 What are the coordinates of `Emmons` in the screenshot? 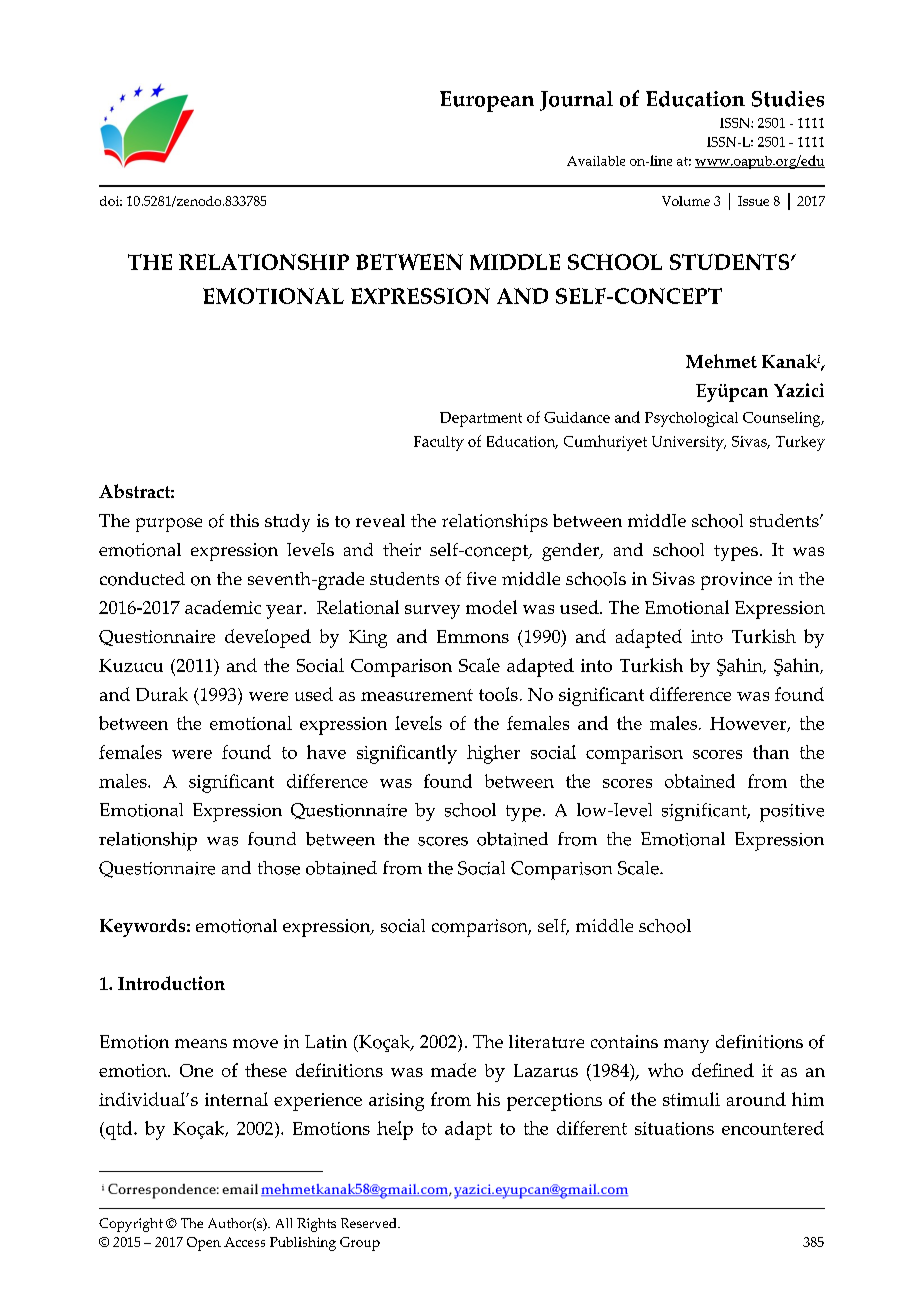 It's located at (473, 636).
